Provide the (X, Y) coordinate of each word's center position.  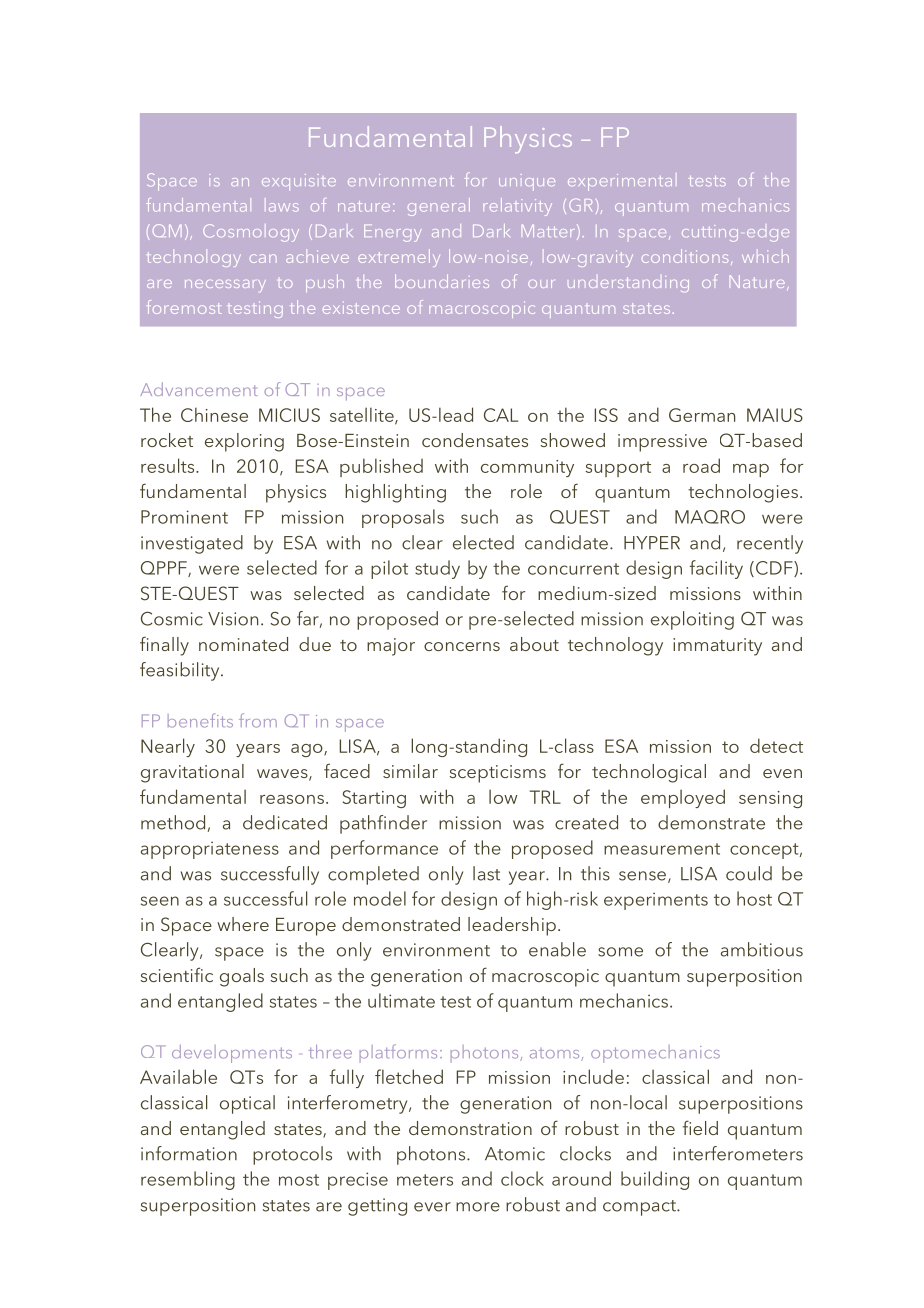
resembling (188, 1180)
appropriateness (210, 850)
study (437, 569)
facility (716, 569)
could (749, 873)
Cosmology (251, 233)
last (486, 873)
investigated (192, 544)
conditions (685, 256)
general (439, 207)
